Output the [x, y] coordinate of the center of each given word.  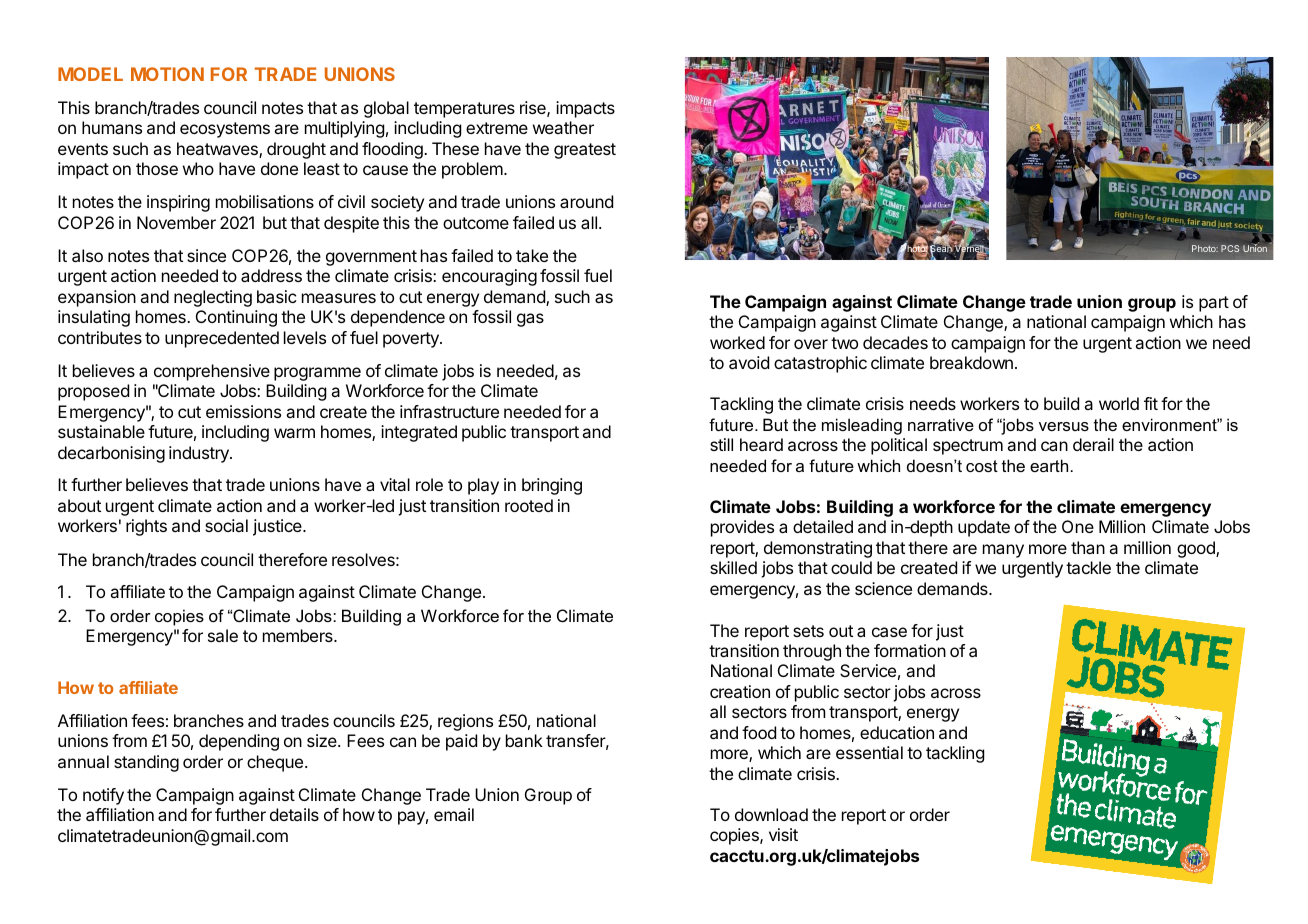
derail [1093, 444]
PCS [1230, 248]
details [294, 814]
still [721, 444]
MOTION [167, 74]
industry [200, 454]
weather [563, 127]
